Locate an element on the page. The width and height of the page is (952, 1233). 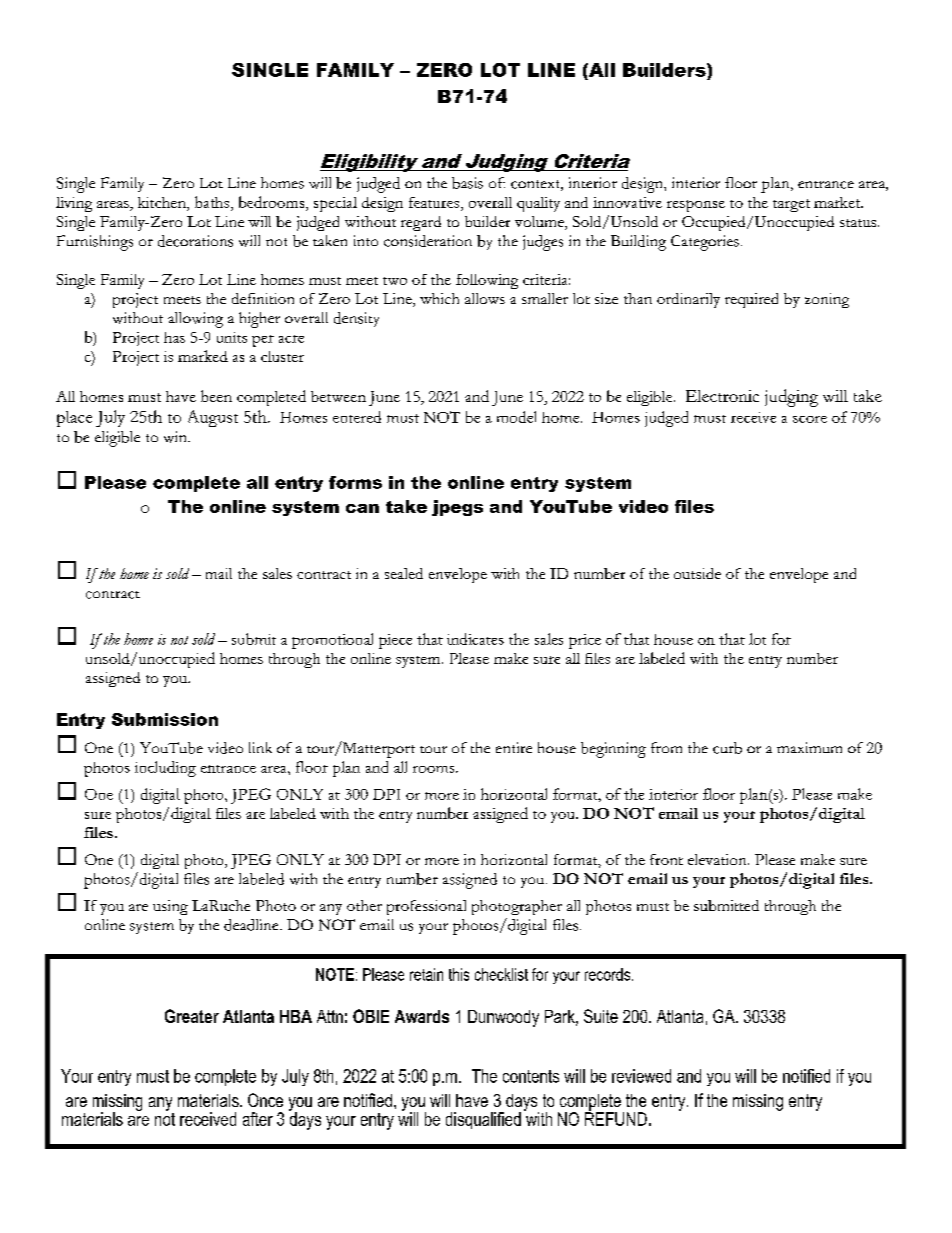
reviewed is located at coordinates (641, 1076).
